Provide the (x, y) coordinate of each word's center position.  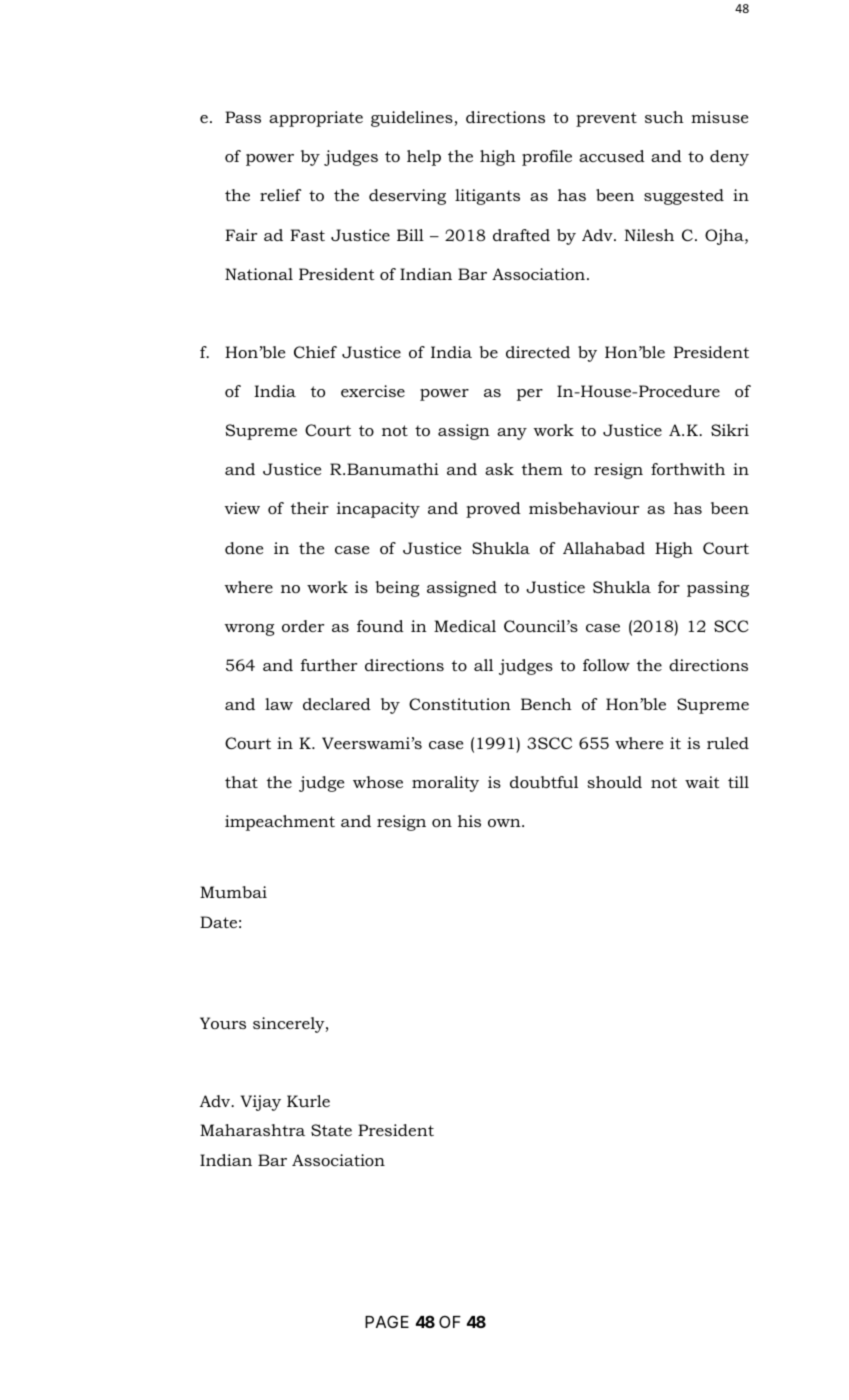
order (303, 626)
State (331, 1130)
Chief (315, 352)
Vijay (261, 1103)
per (530, 395)
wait (702, 782)
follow (606, 665)
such (664, 117)
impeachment (280, 823)
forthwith (688, 469)
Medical (465, 626)
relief (281, 195)
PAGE (387, 1321)
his (469, 821)
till (738, 782)
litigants (487, 197)
